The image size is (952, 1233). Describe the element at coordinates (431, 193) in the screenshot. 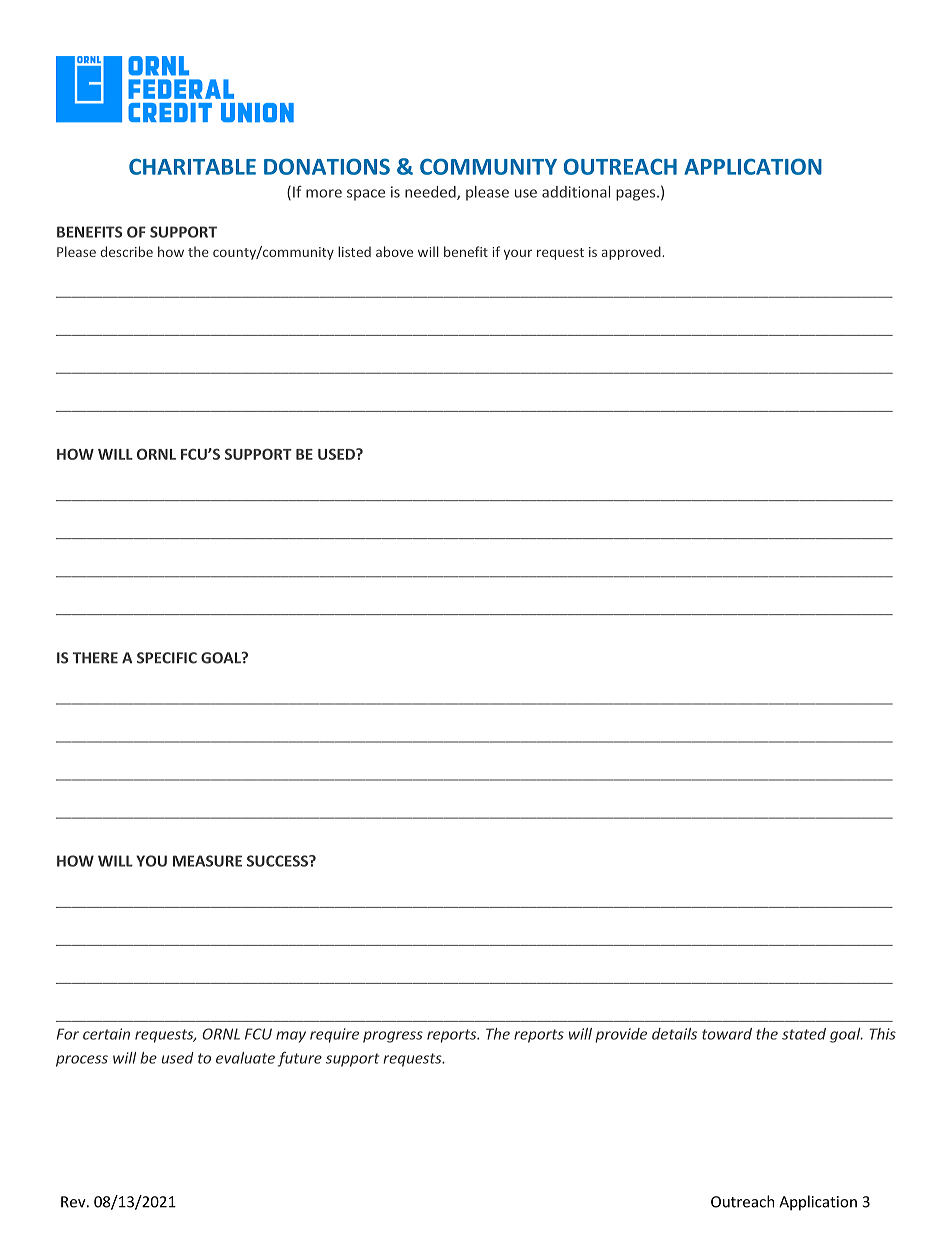

I see `needed` at that location.
